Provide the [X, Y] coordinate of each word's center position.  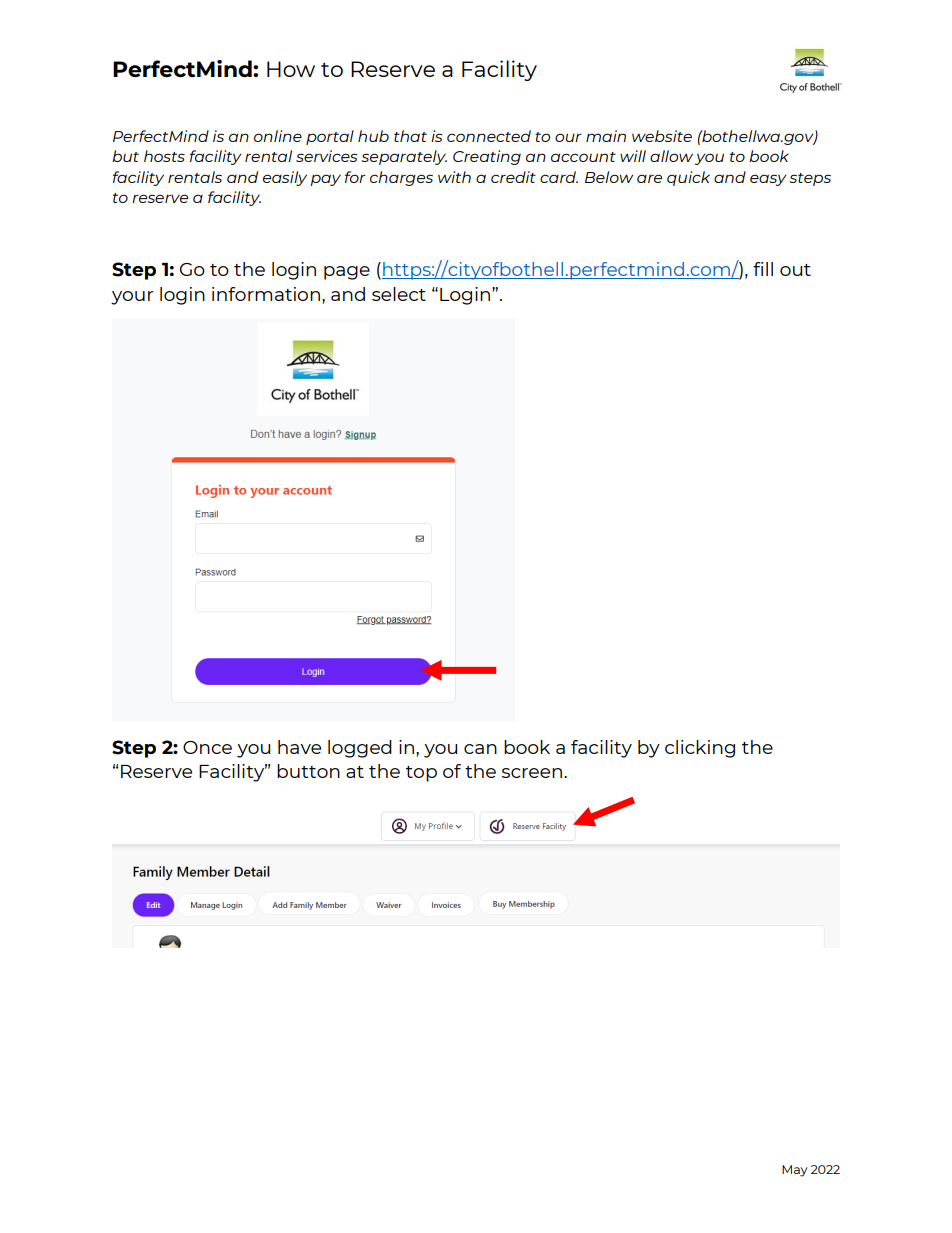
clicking [700, 749]
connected [489, 136]
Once [207, 747]
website [662, 136]
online [278, 136]
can [480, 749]
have [299, 747]
